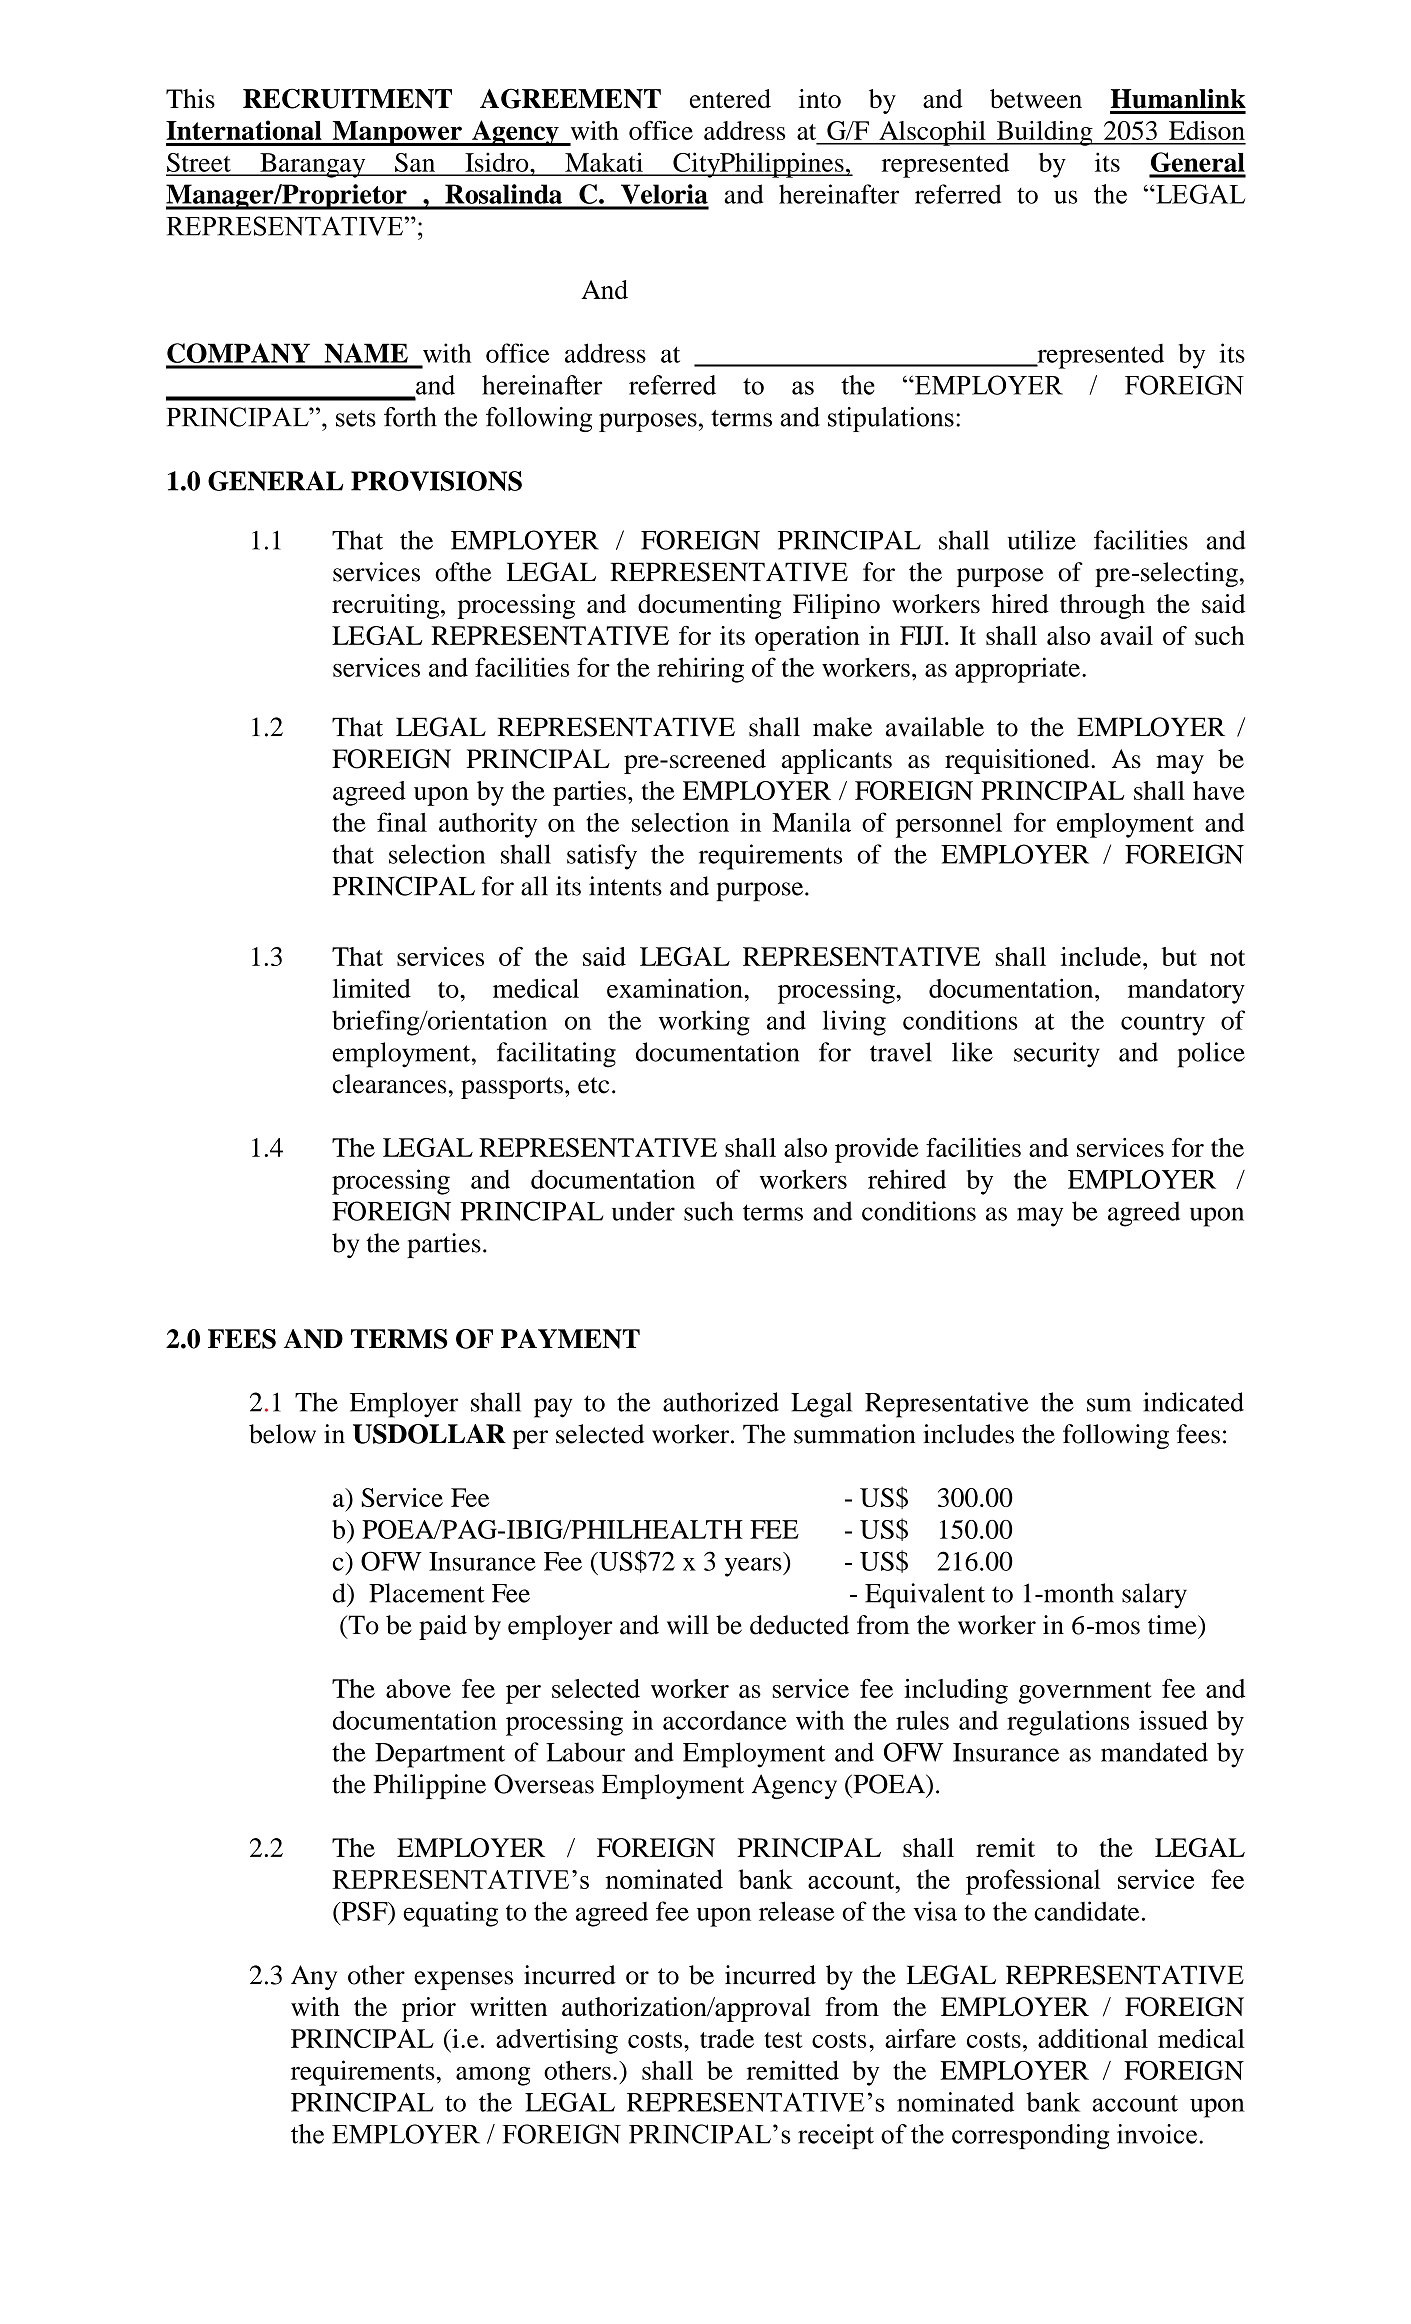  What do you see at coordinates (429, 2009) in the screenshot?
I see `prior` at bounding box center [429, 2009].
